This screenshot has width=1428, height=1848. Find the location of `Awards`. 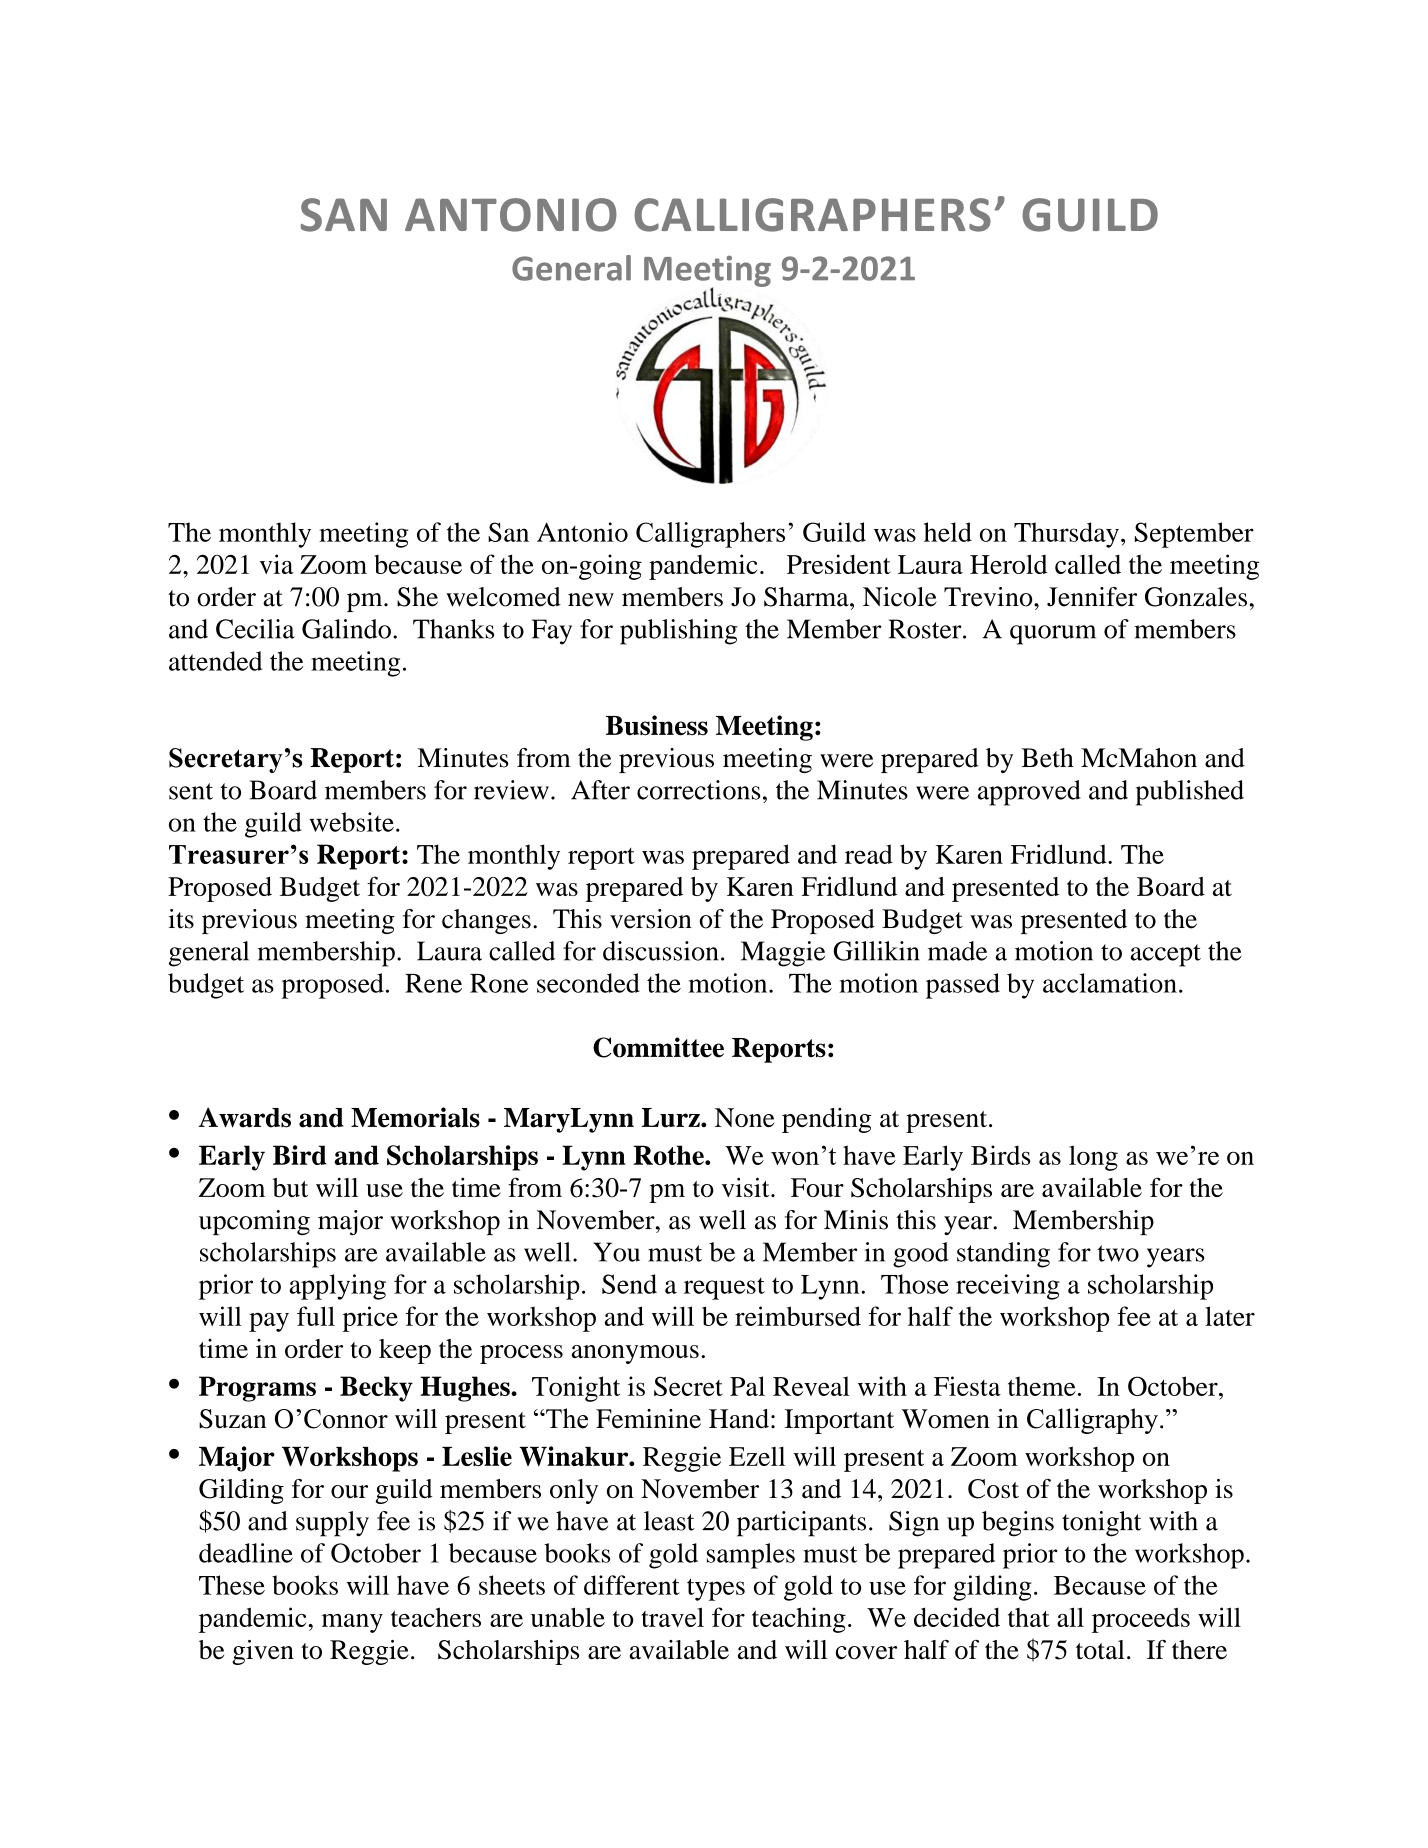

Awards is located at coordinates (245, 1117).
